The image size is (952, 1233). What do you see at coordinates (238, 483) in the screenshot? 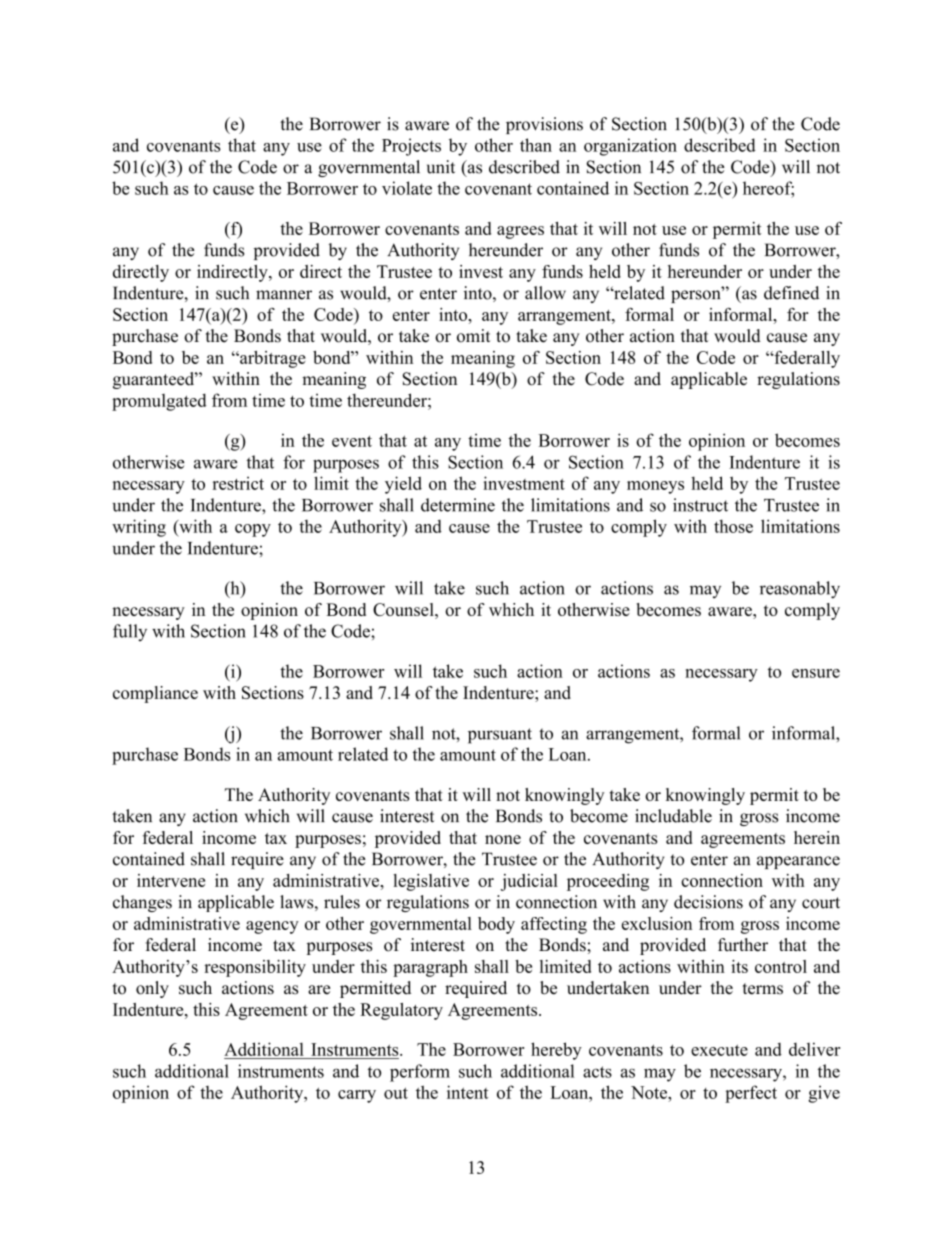
I see `restrict` at bounding box center [238, 483].
